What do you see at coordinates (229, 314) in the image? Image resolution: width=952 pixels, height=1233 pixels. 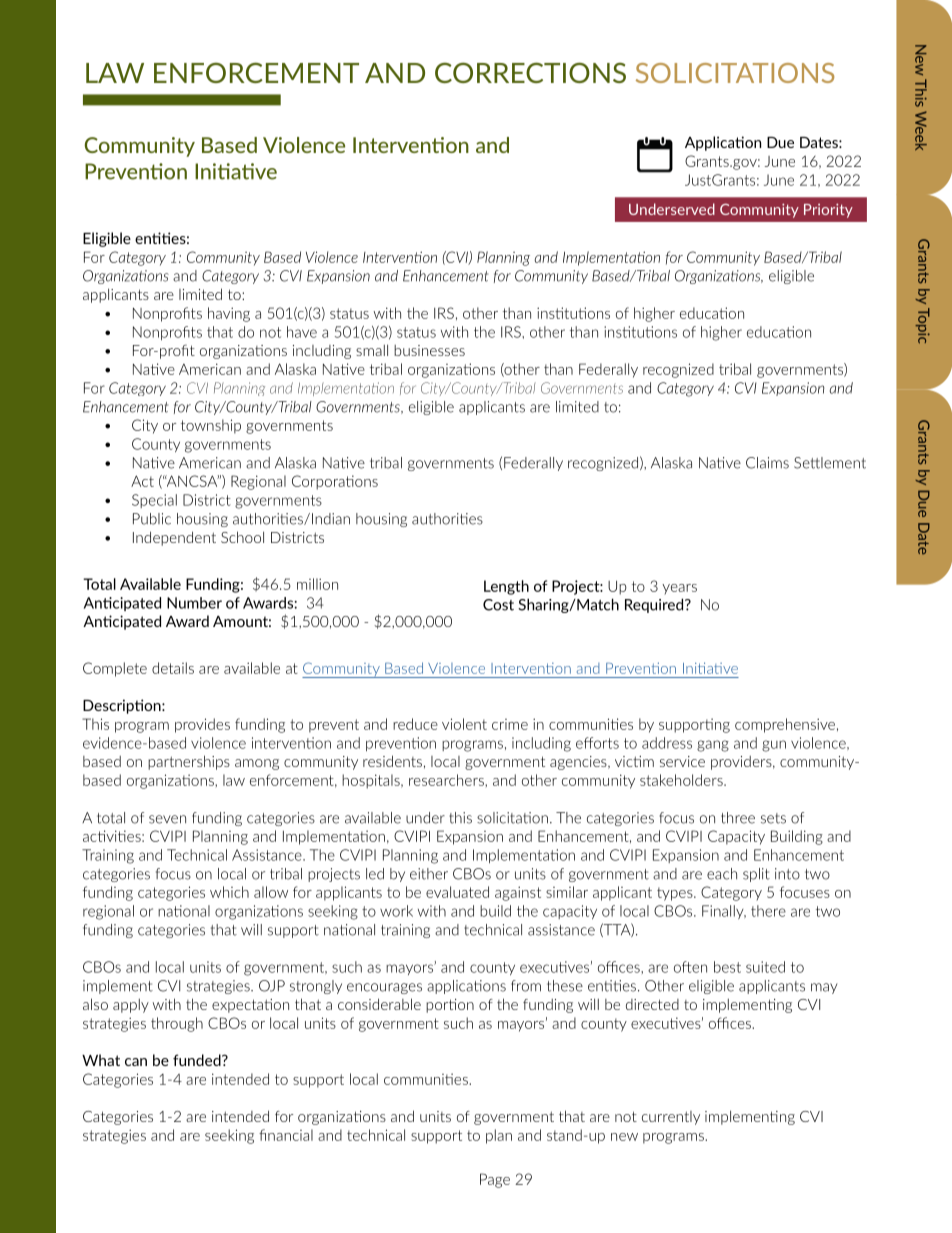 I see `having` at bounding box center [229, 314].
